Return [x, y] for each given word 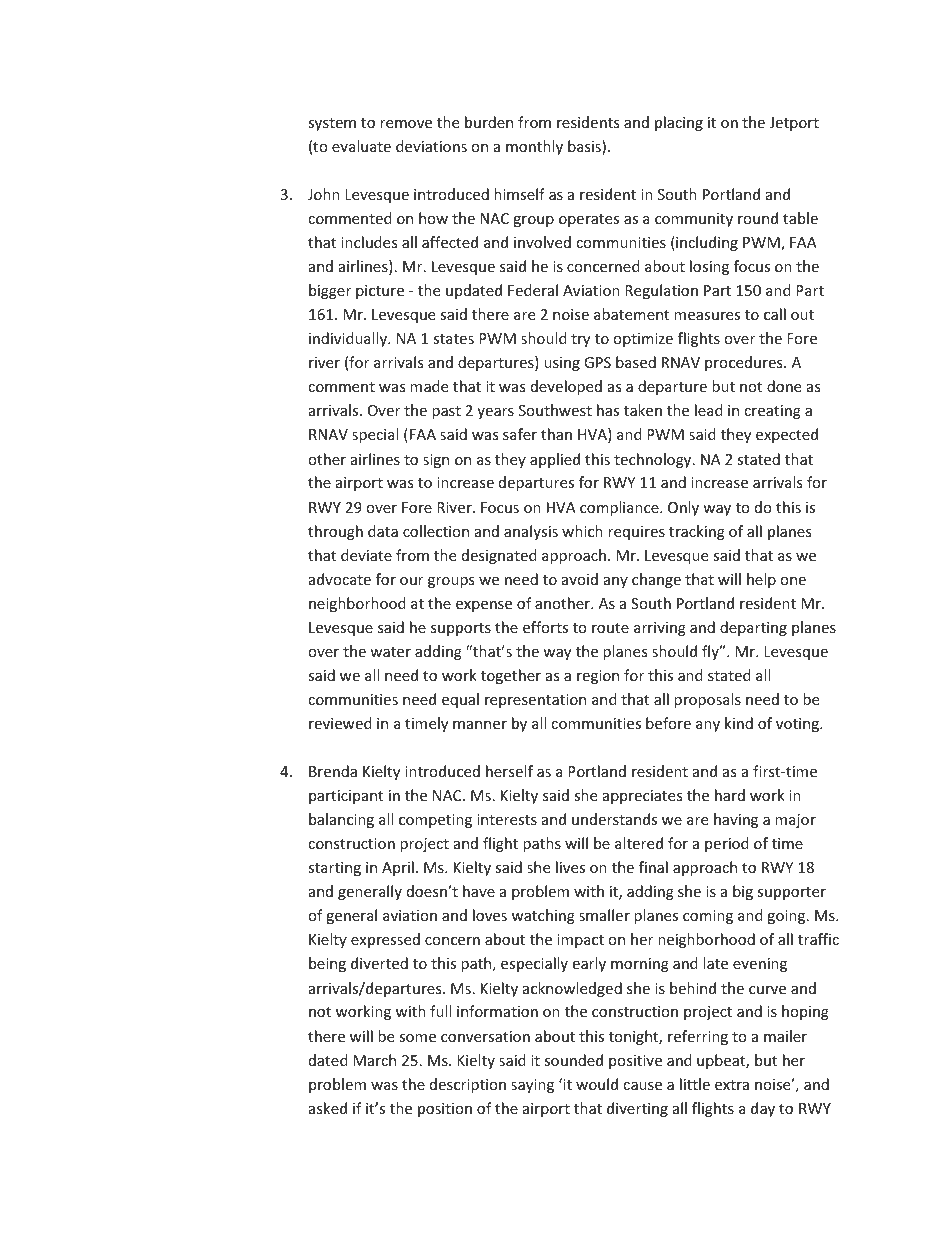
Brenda [333, 771]
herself [509, 771]
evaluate [361, 146]
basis [585, 147]
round [758, 218]
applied [555, 460]
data [383, 531]
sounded [573, 1060]
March [374, 1060]
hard [730, 795]
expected [787, 435]
